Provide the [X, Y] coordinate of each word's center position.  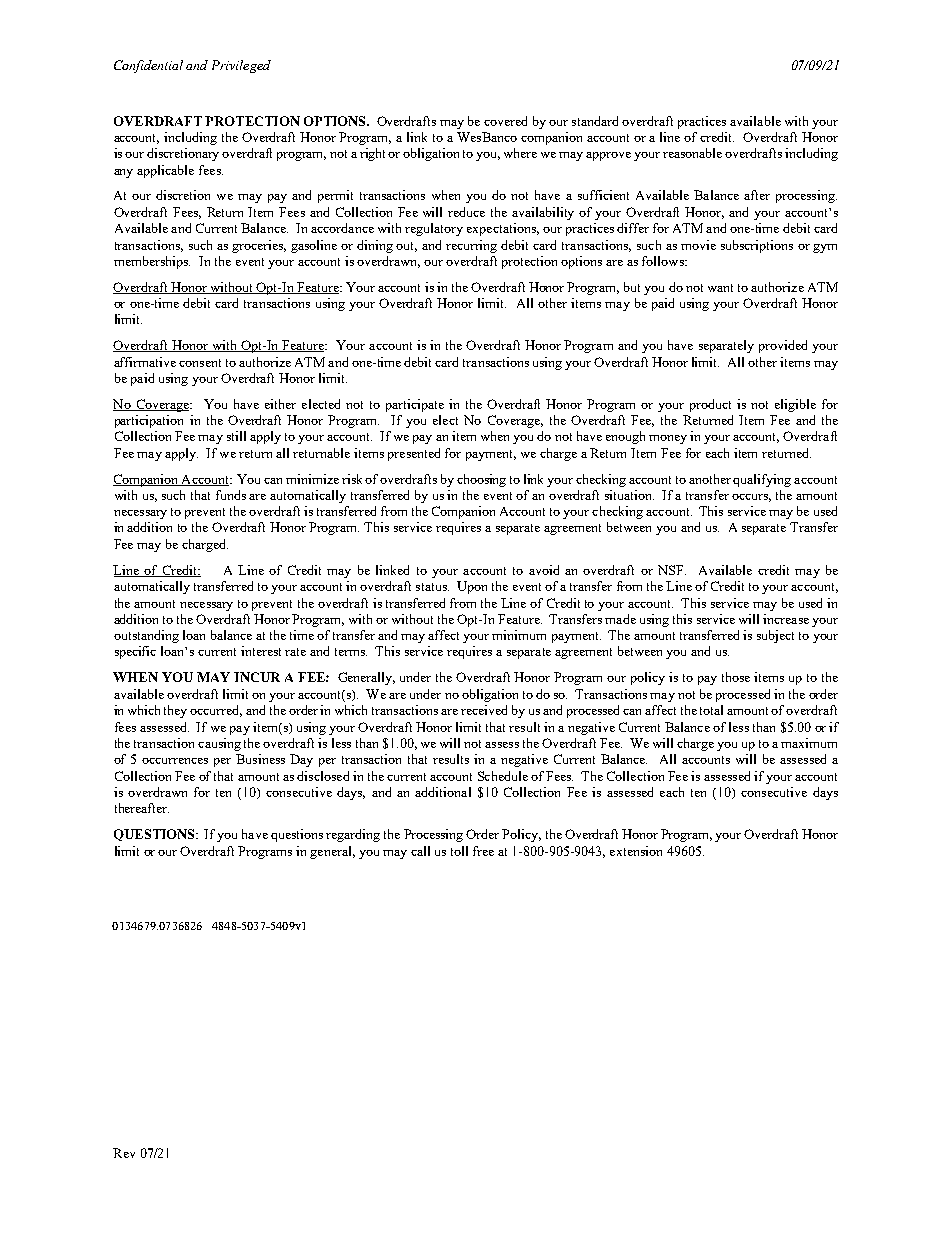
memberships [152, 262]
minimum [519, 635]
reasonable [692, 153]
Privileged [241, 66]
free [483, 851]
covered [505, 121]
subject [775, 636]
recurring [471, 246]
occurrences [175, 761]
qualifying [762, 480]
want [720, 288]
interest [261, 651]
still [236, 436]
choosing [481, 480]
